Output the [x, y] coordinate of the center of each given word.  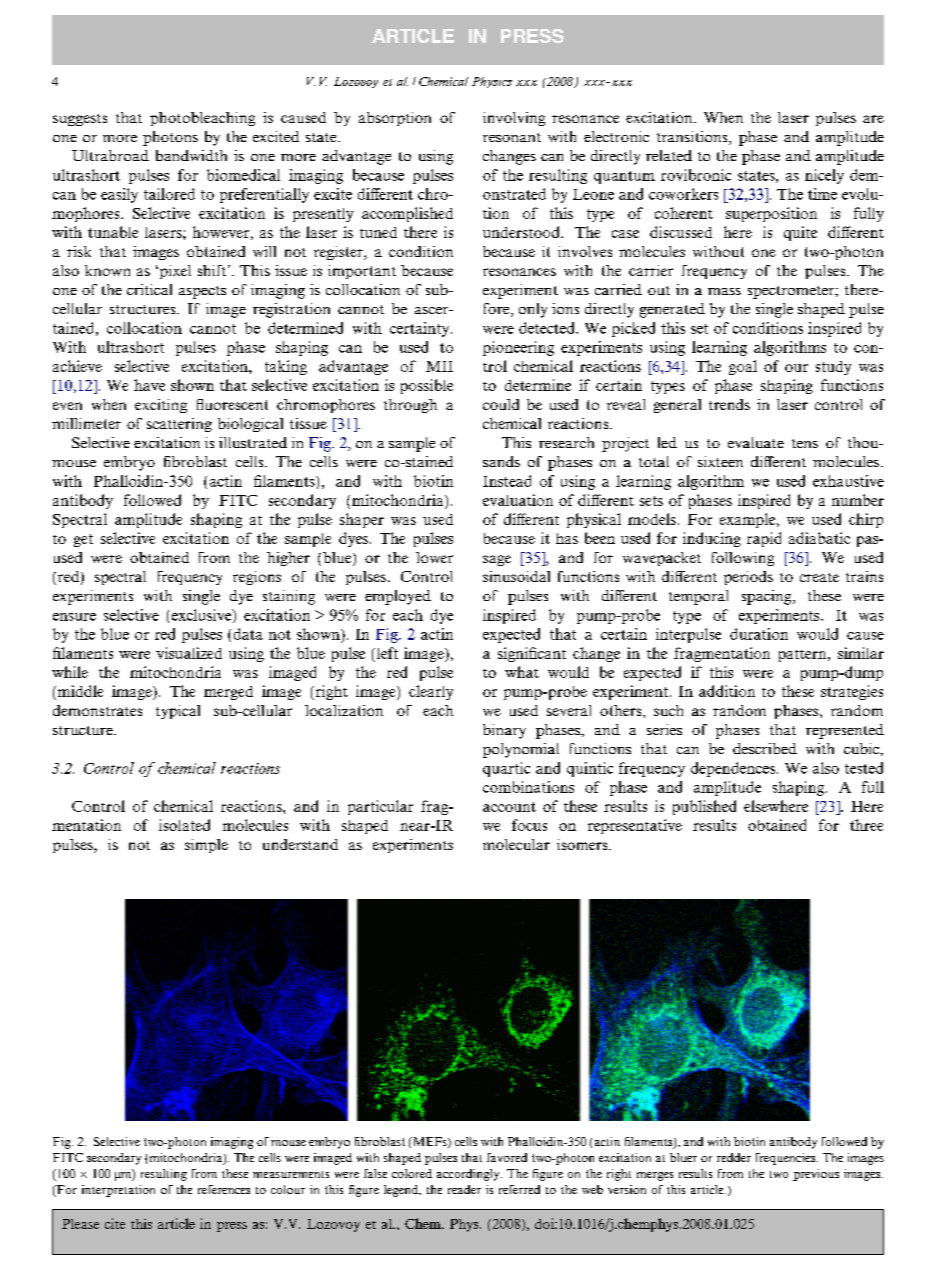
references [224, 1189]
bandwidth [191, 155]
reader [464, 1189]
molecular [516, 844]
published [704, 807]
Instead [507, 481]
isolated [184, 825]
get [83, 540]
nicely [824, 176]
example [749, 520]
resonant [512, 137]
